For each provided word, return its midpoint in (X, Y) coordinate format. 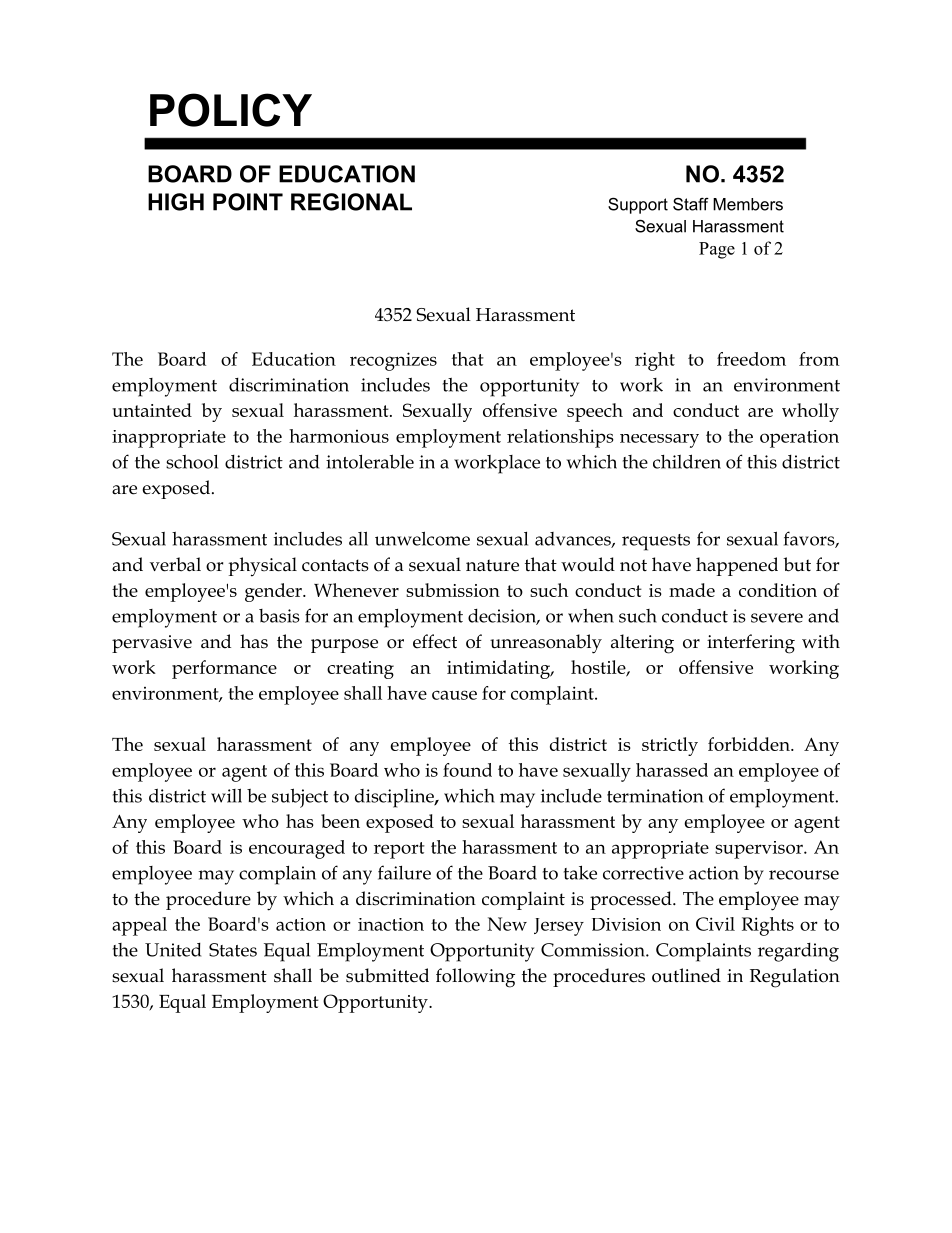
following (475, 978)
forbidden (750, 744)
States (233, 950)
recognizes (393, 361)
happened (737, 566)
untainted (152, 410)
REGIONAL (351, 202)
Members (748, 204)
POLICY (231, 110)
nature (492, 565)
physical (262, 567)
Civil (715, 924)
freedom (751, 359)
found (467, 770)
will (226, 795)
